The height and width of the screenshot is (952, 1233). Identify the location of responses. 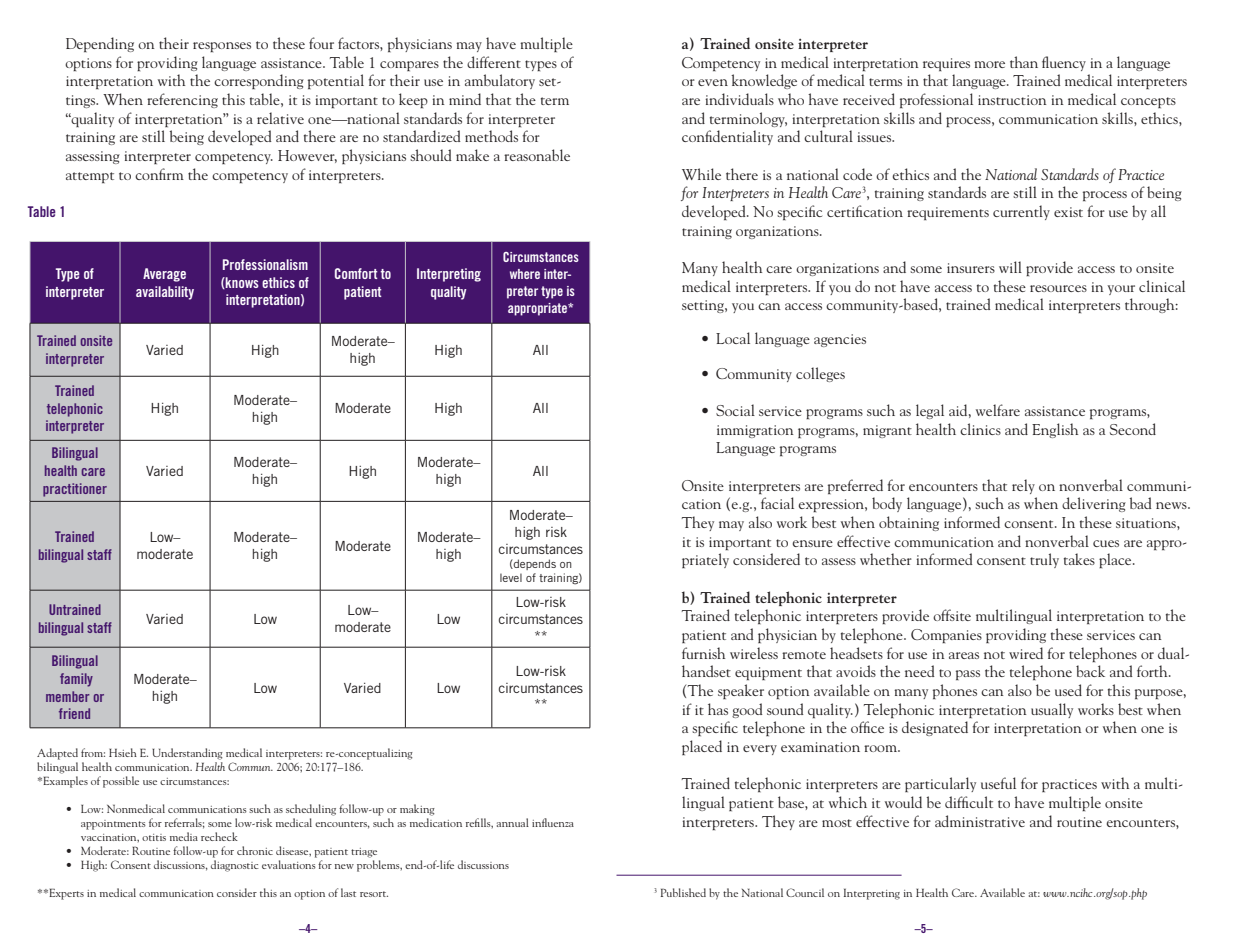
(222, 47).
